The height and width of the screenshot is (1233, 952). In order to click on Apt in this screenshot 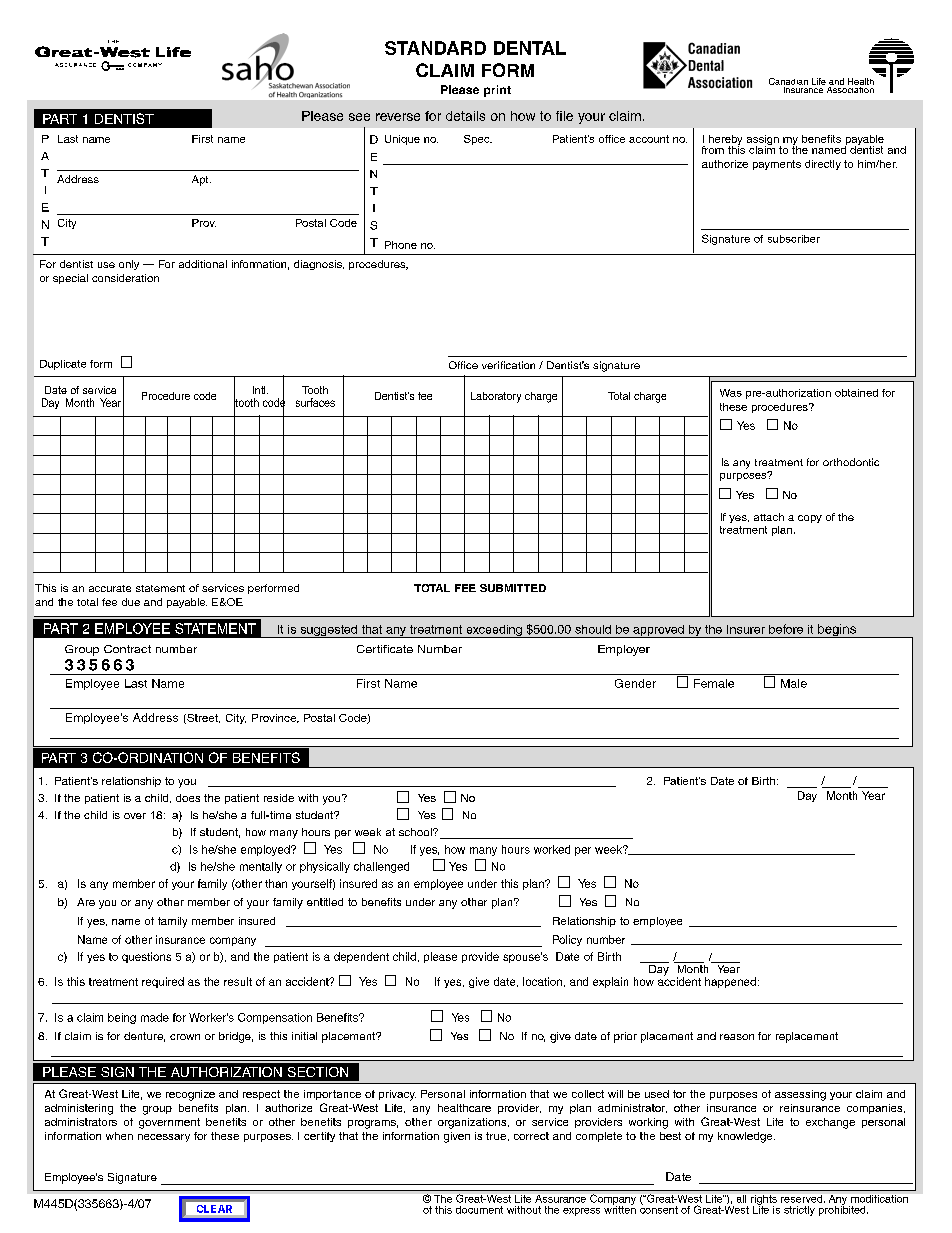, I will do `click(201, 180)`.
